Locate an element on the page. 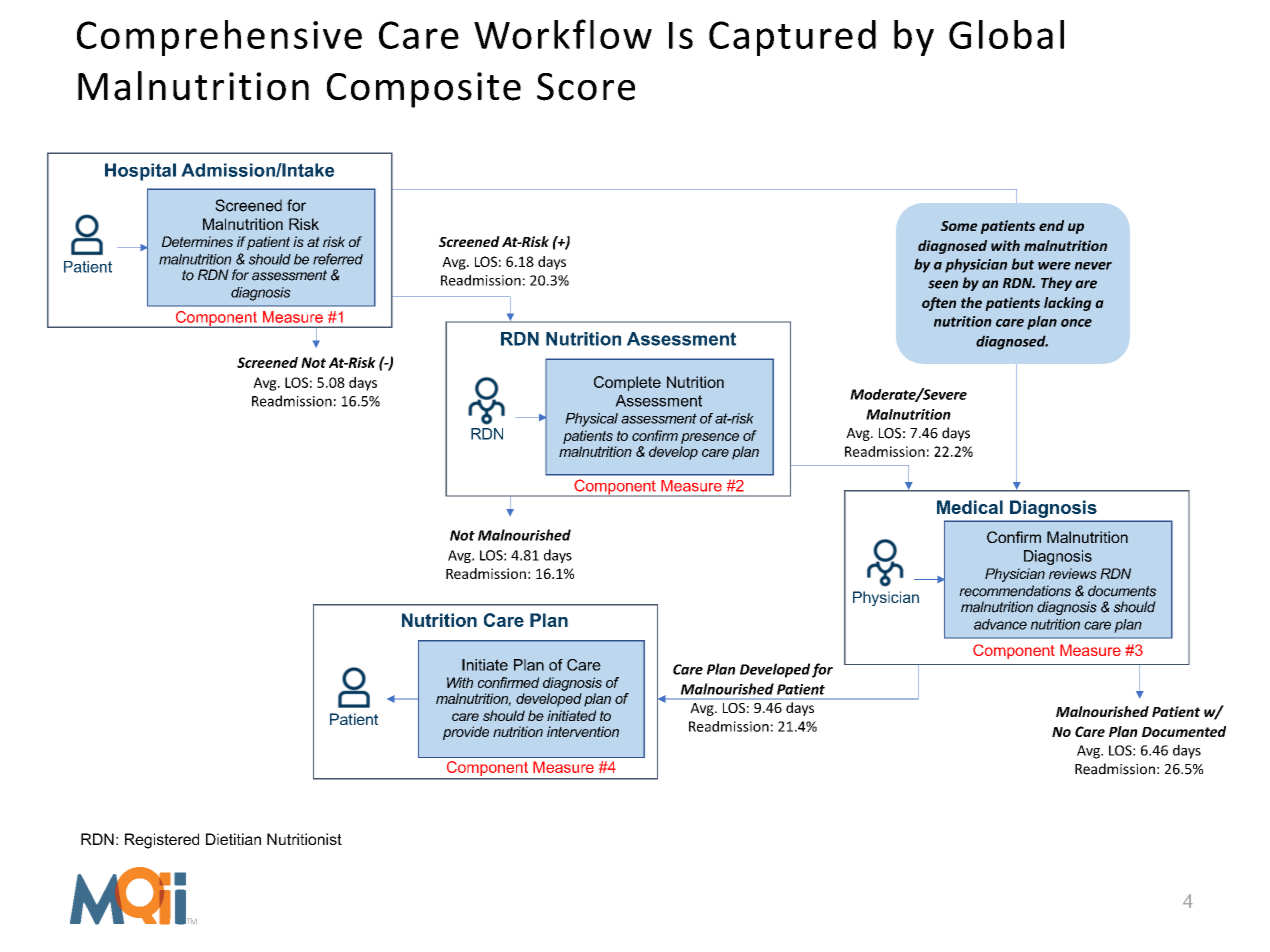 This image has height=952, width=1270. presence is located at coordinates (710, 438).
